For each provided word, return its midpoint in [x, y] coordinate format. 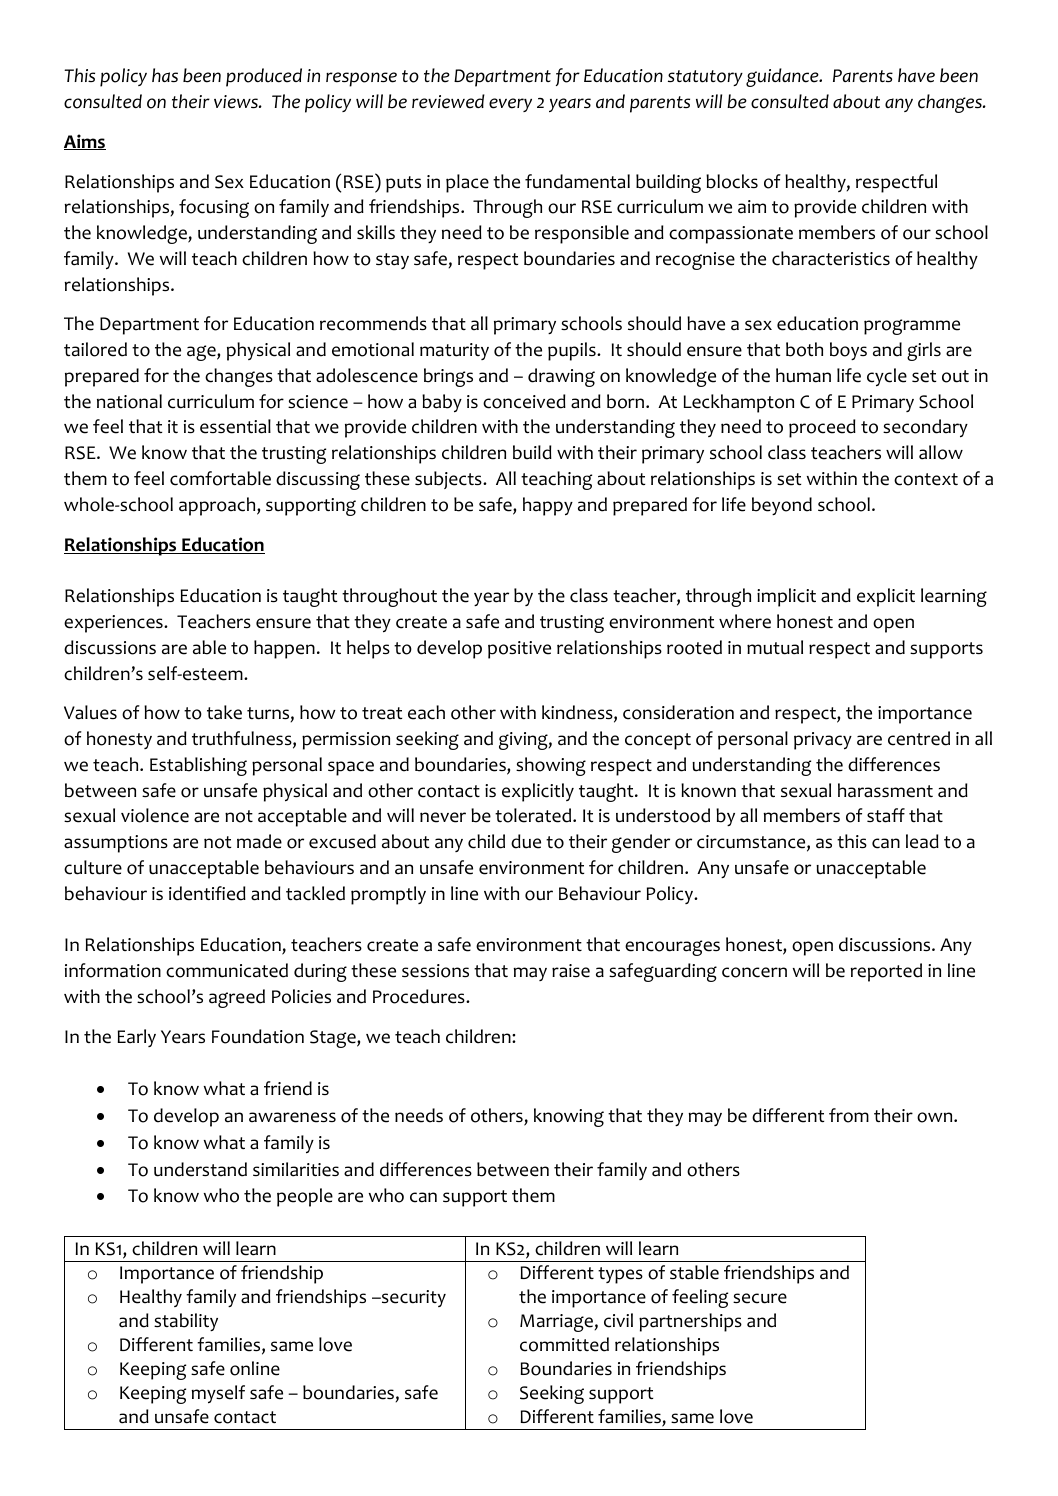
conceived [524, 401]
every [510, 105]
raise [571, 971]
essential [235, 426]
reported [886, 972]
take [224, 712]
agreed [237, 998]
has [165, 75]
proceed [822, 428]
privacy [823, 741]
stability [186, 1322]
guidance [783, 77]
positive [519, 650]
